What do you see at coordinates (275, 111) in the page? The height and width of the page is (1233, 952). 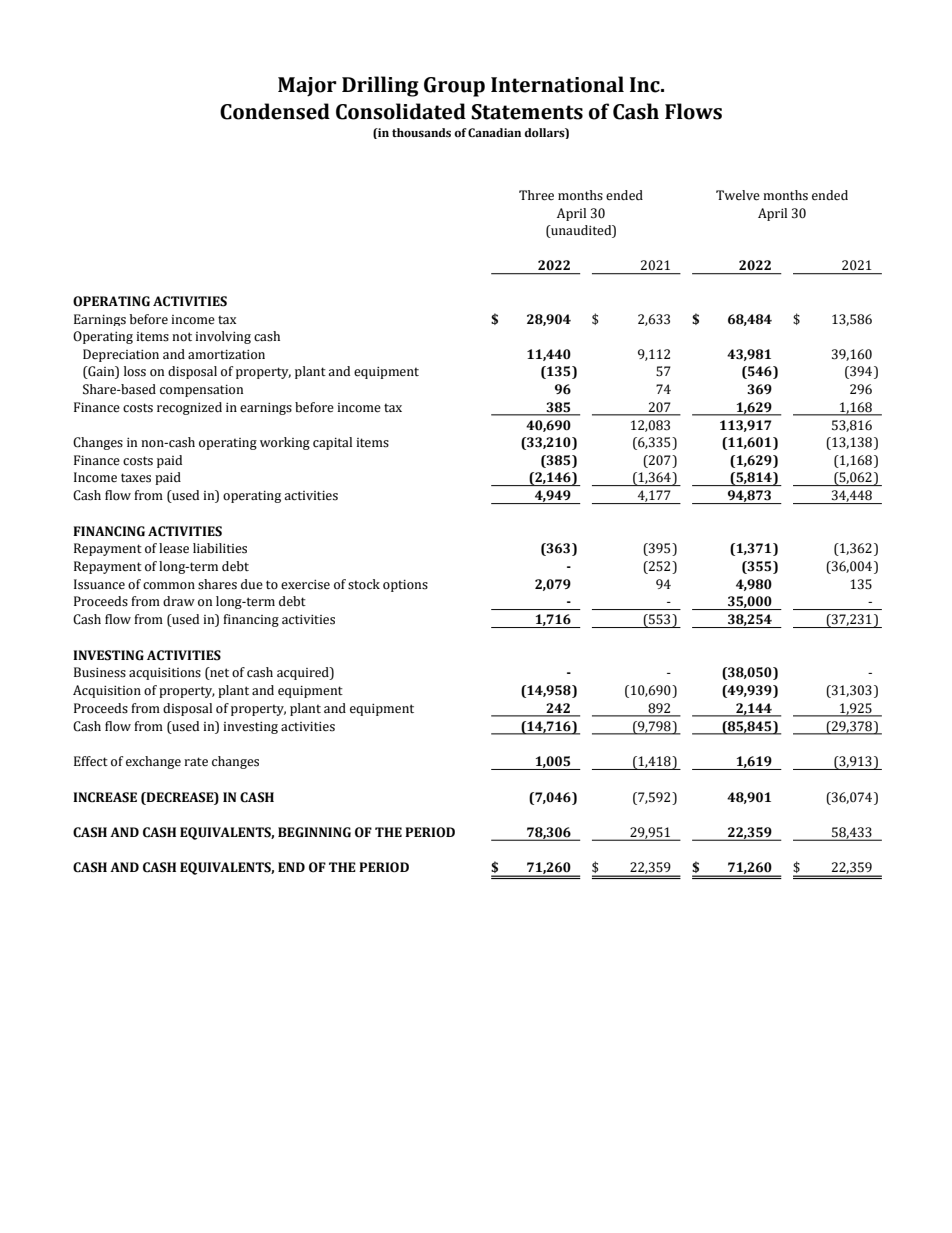 I see `Condensed` at bounding box center [275, 111].
